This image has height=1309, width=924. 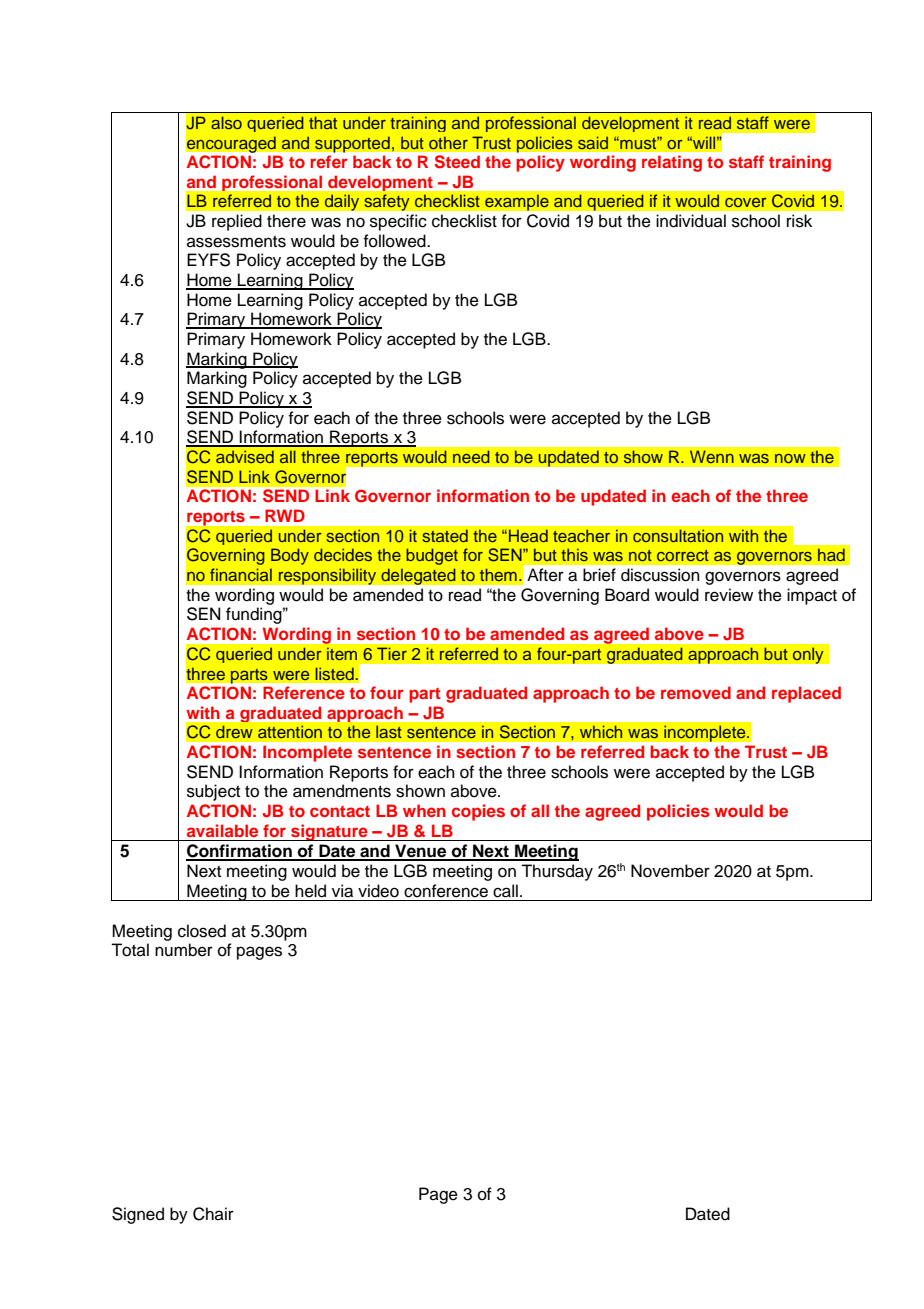 I want to click on also, so click(x=226, y=122).
